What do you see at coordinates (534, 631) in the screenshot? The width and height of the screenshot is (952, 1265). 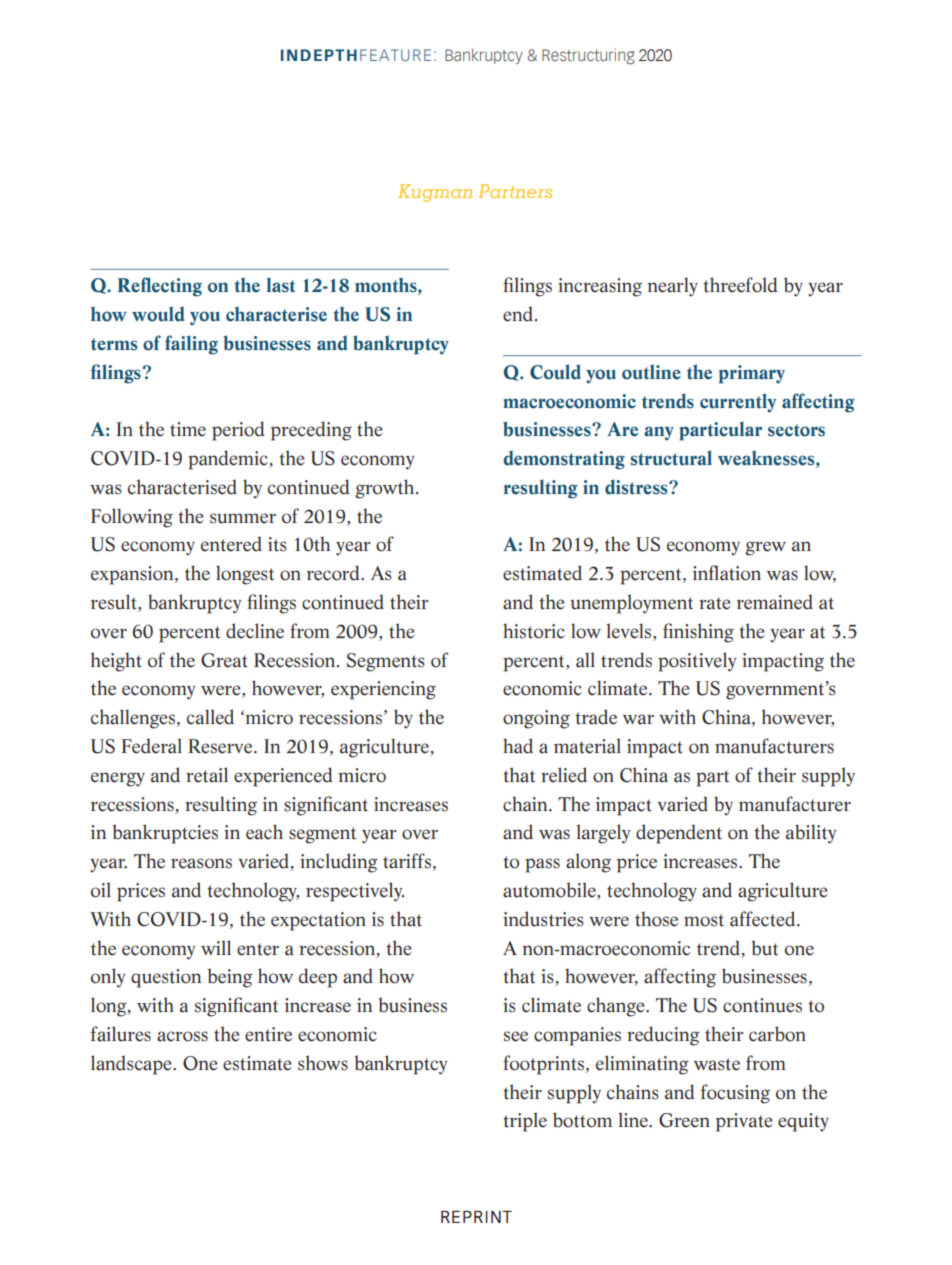 I see `historic` at bounding box center [534, 631].
